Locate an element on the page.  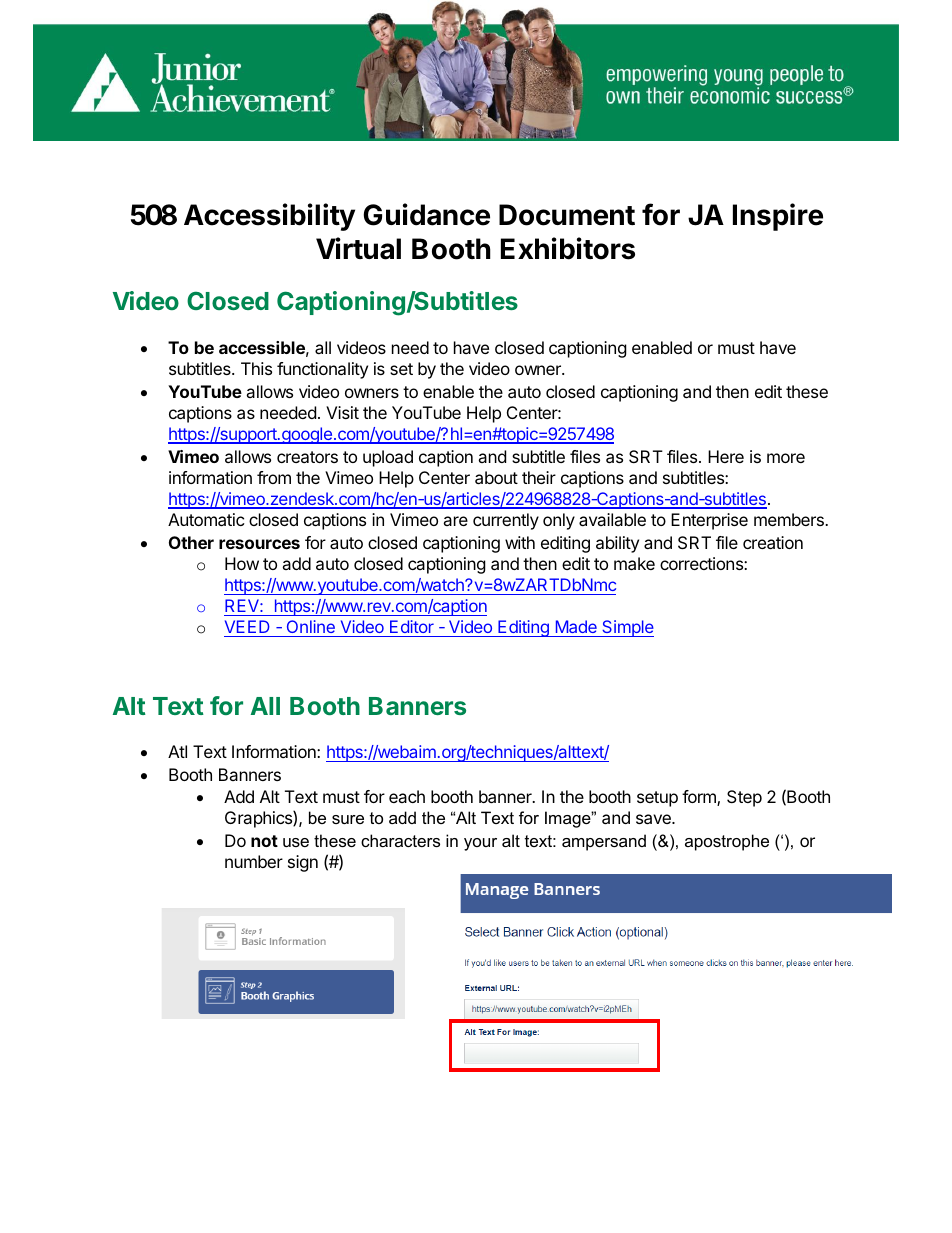
not is located at coordinates (264, 841).
